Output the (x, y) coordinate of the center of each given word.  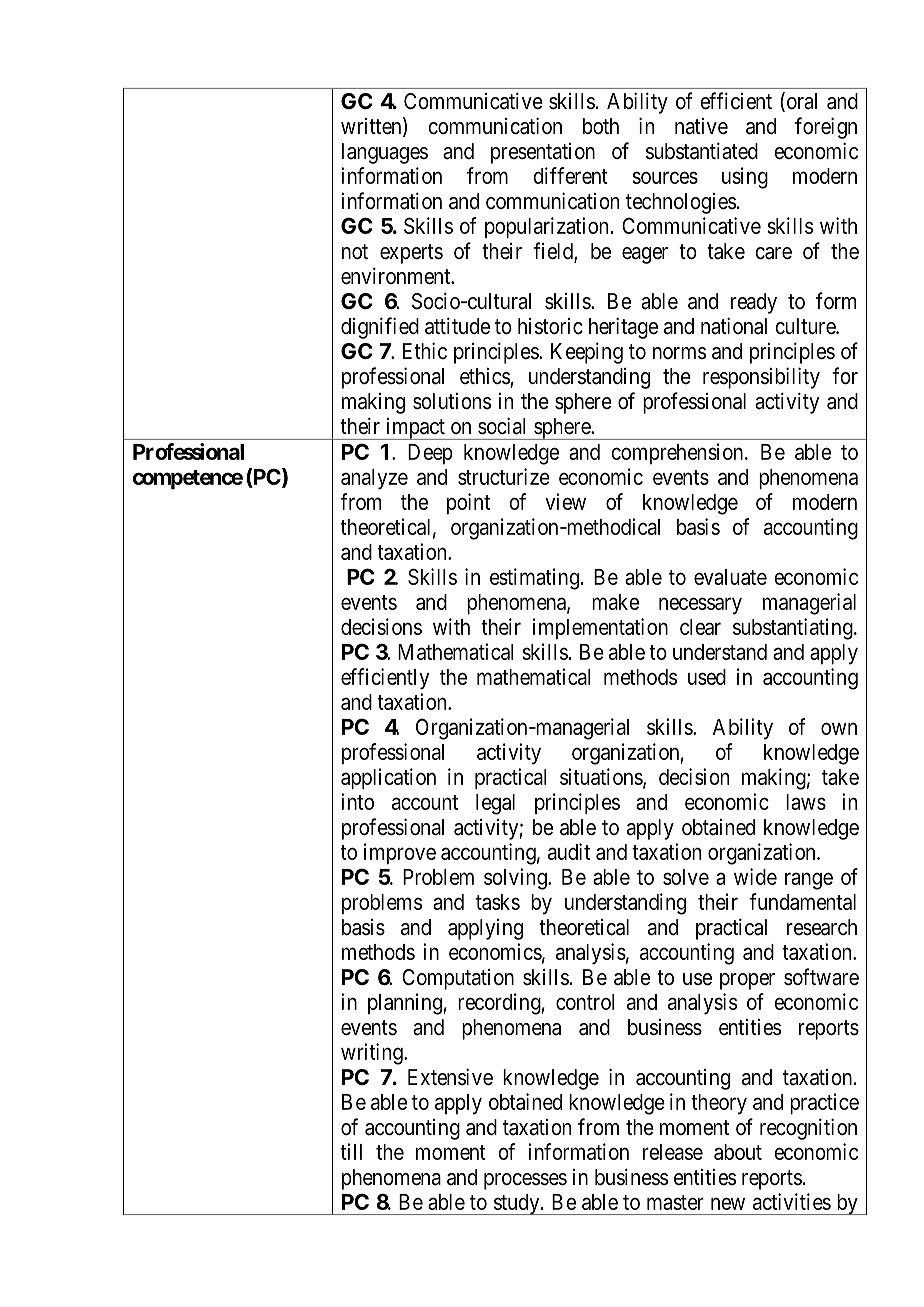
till (351, 1151)
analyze (374, 479)
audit (569, 851)
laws (806, 802)
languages (385, 153)
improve (400, 853)
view (565, 501)
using (745, 178)
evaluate (730, 577)
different (570, 175)
